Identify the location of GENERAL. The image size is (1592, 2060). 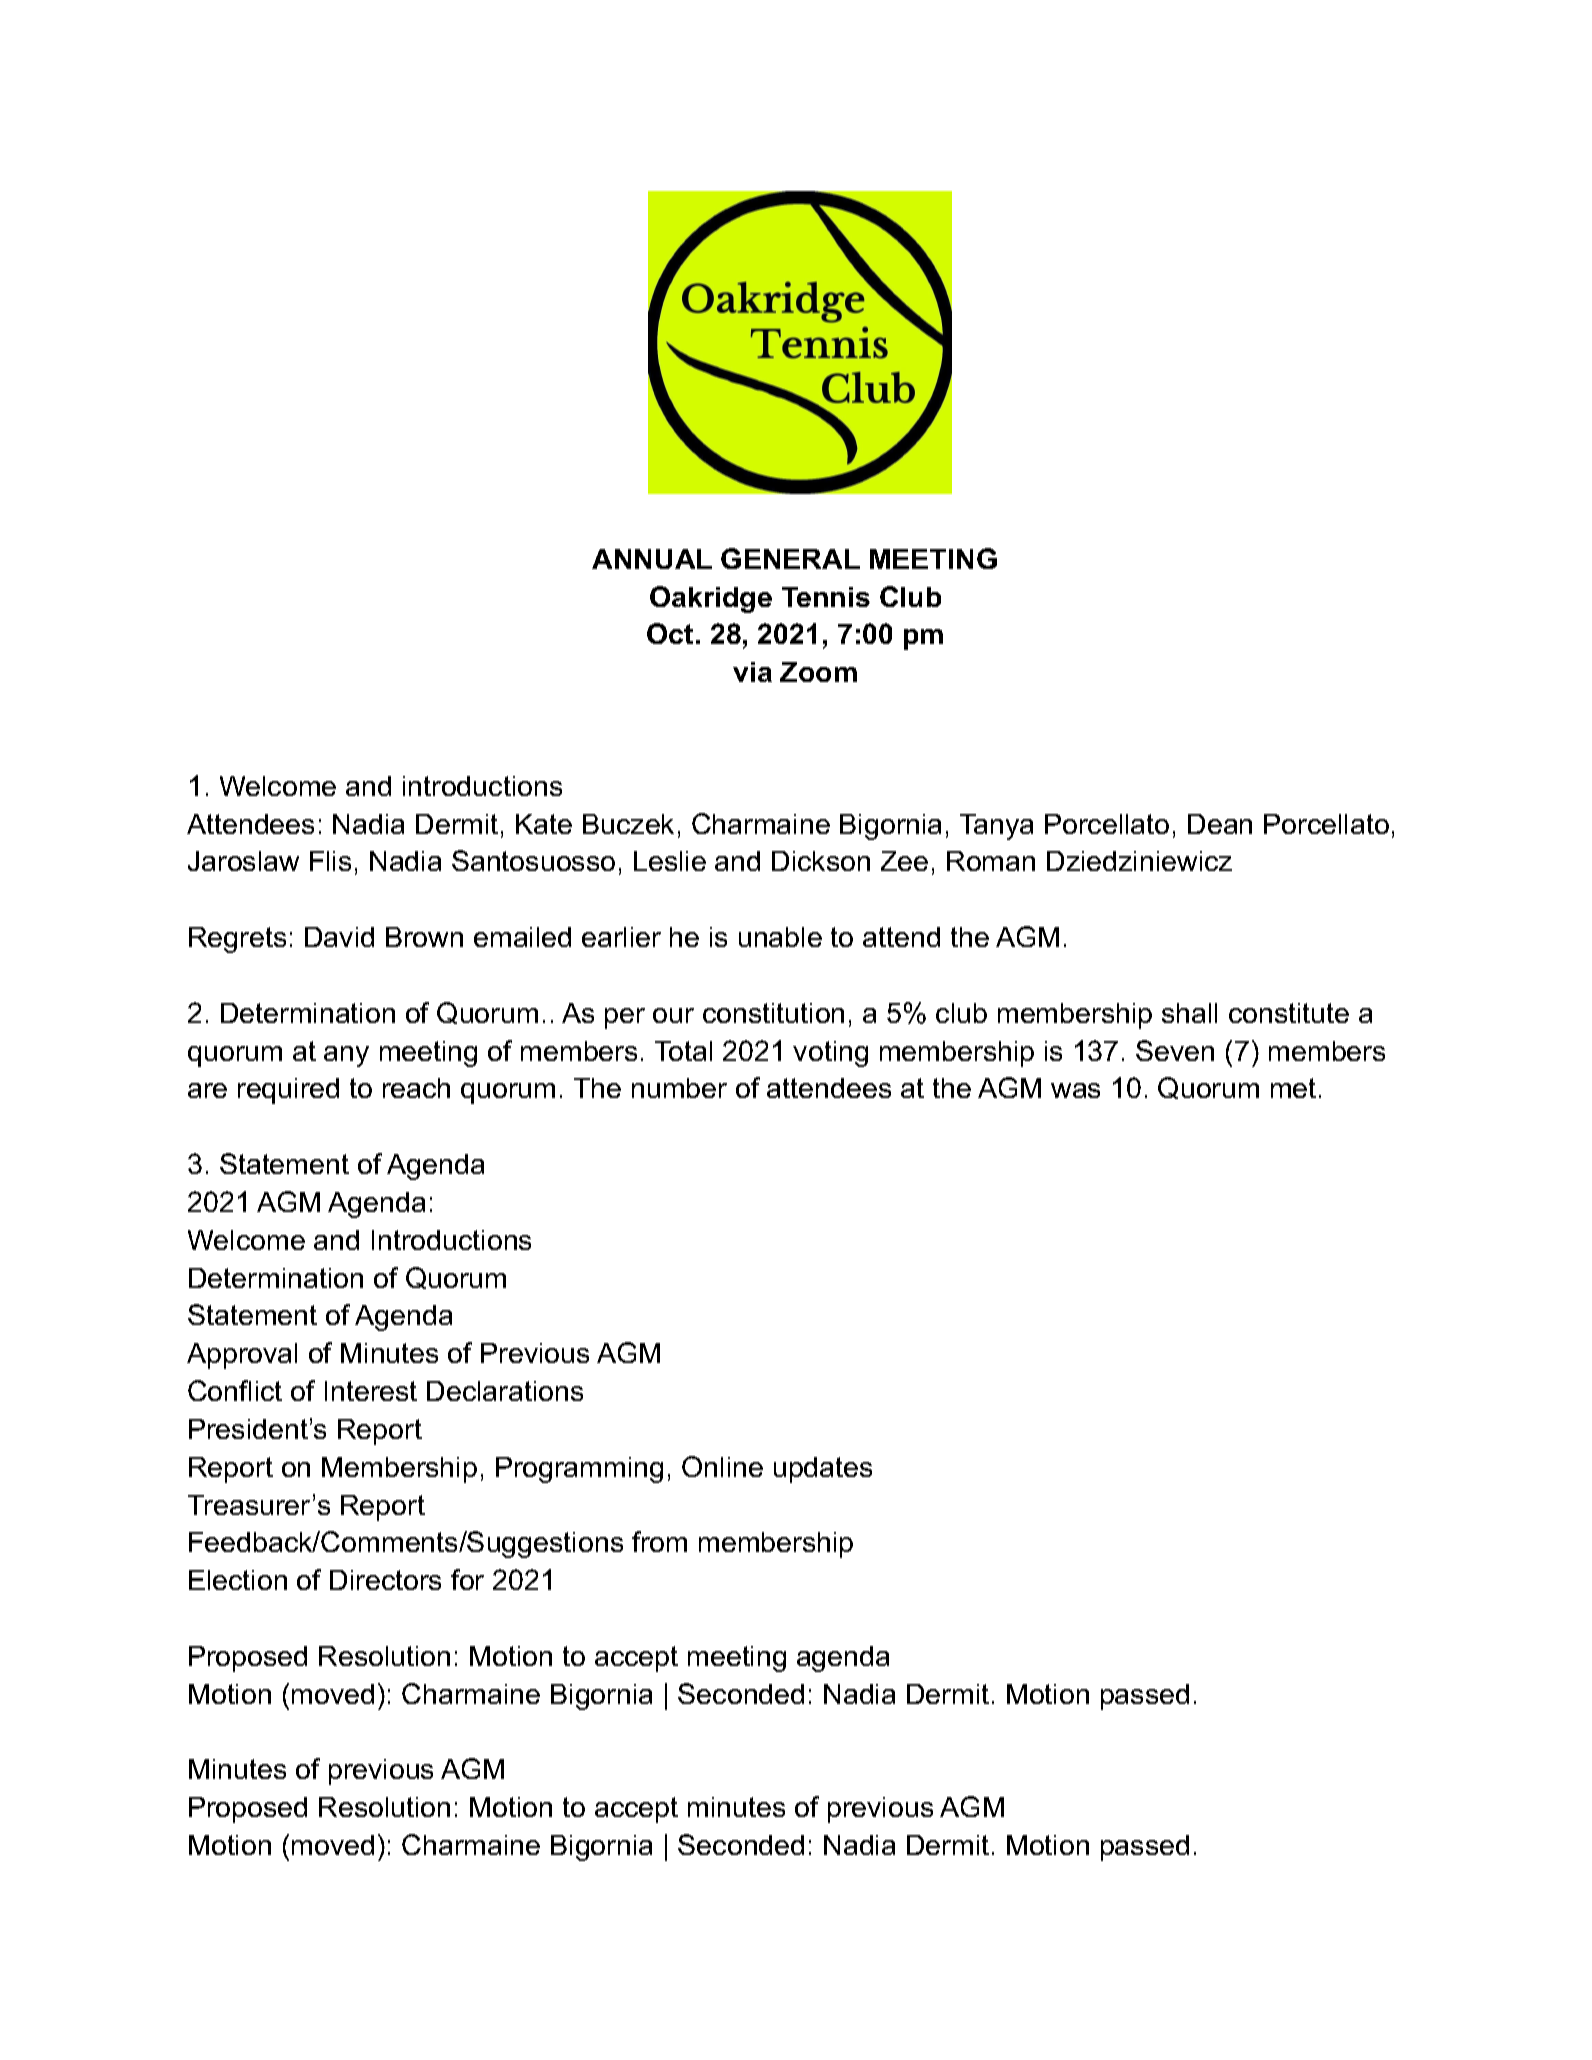
(790, 558).
